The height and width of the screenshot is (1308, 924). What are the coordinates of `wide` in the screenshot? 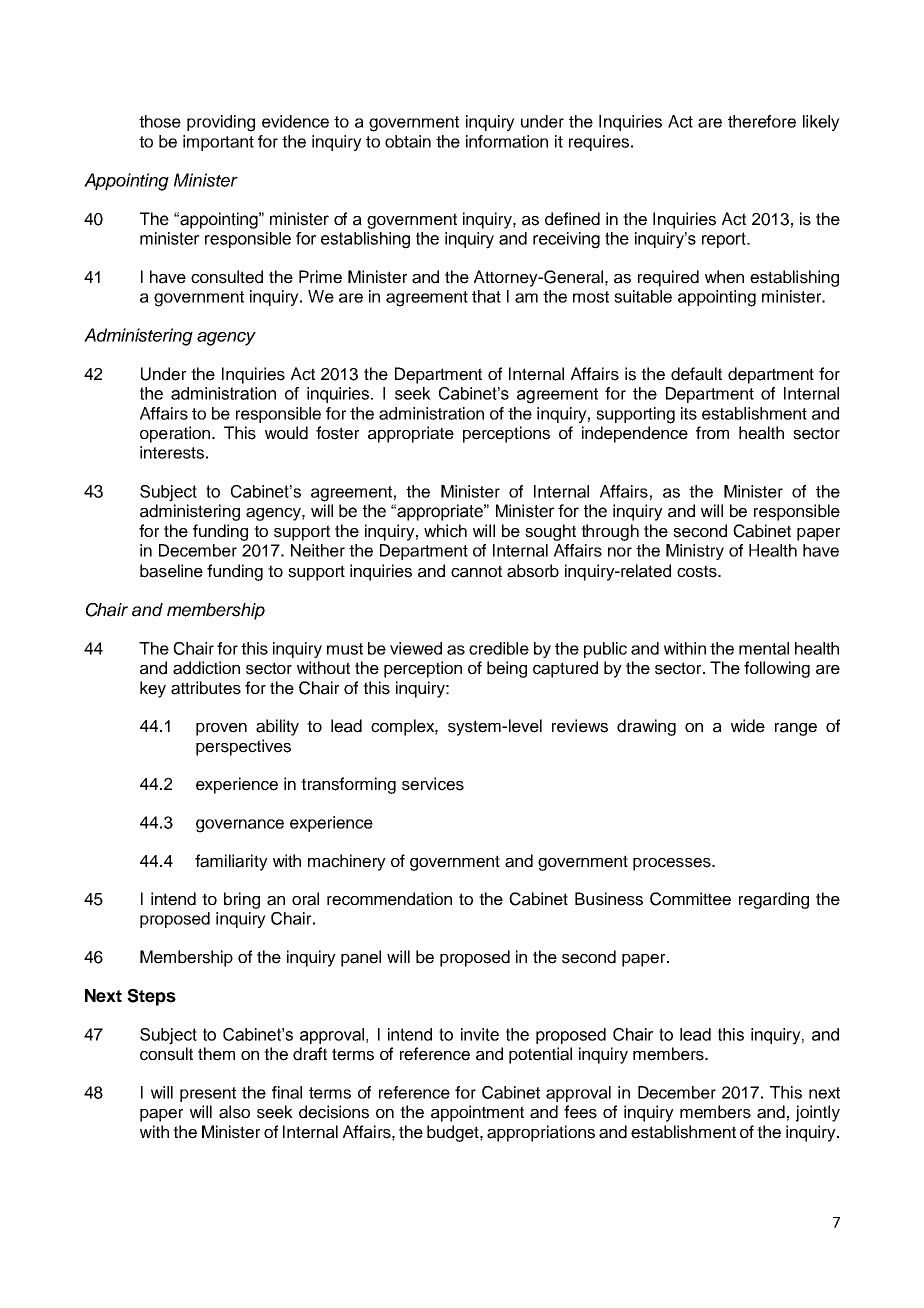 It's located at (748, 726).
